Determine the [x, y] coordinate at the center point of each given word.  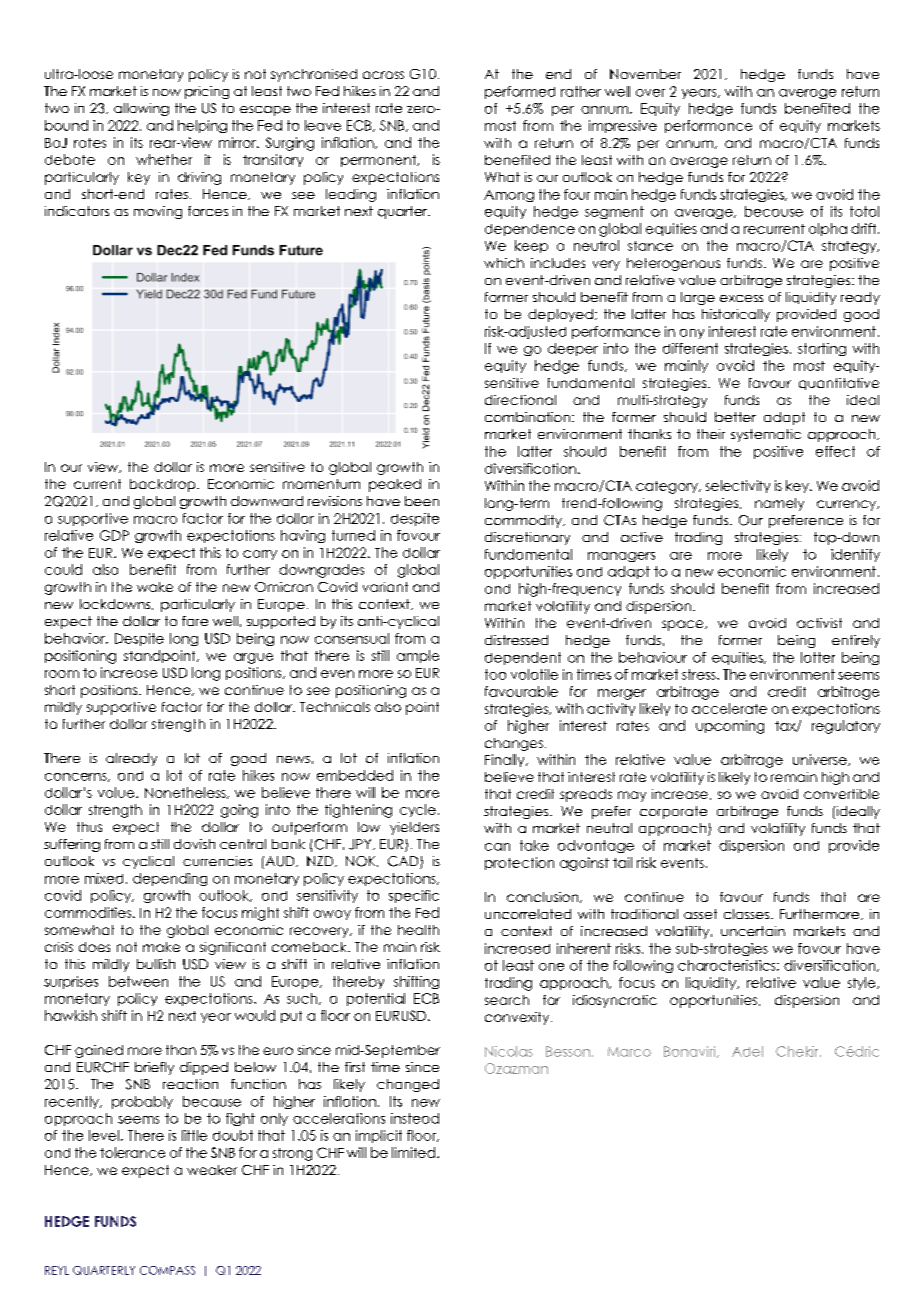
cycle [418, 810]
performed [520, 92]
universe [821, 760]
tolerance [132, 1152]
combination [527, 417]
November [645, 74]
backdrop [164, 485]
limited [413, 1152]
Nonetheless [186, 793]
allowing [141, 109]
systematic [766, 435]
